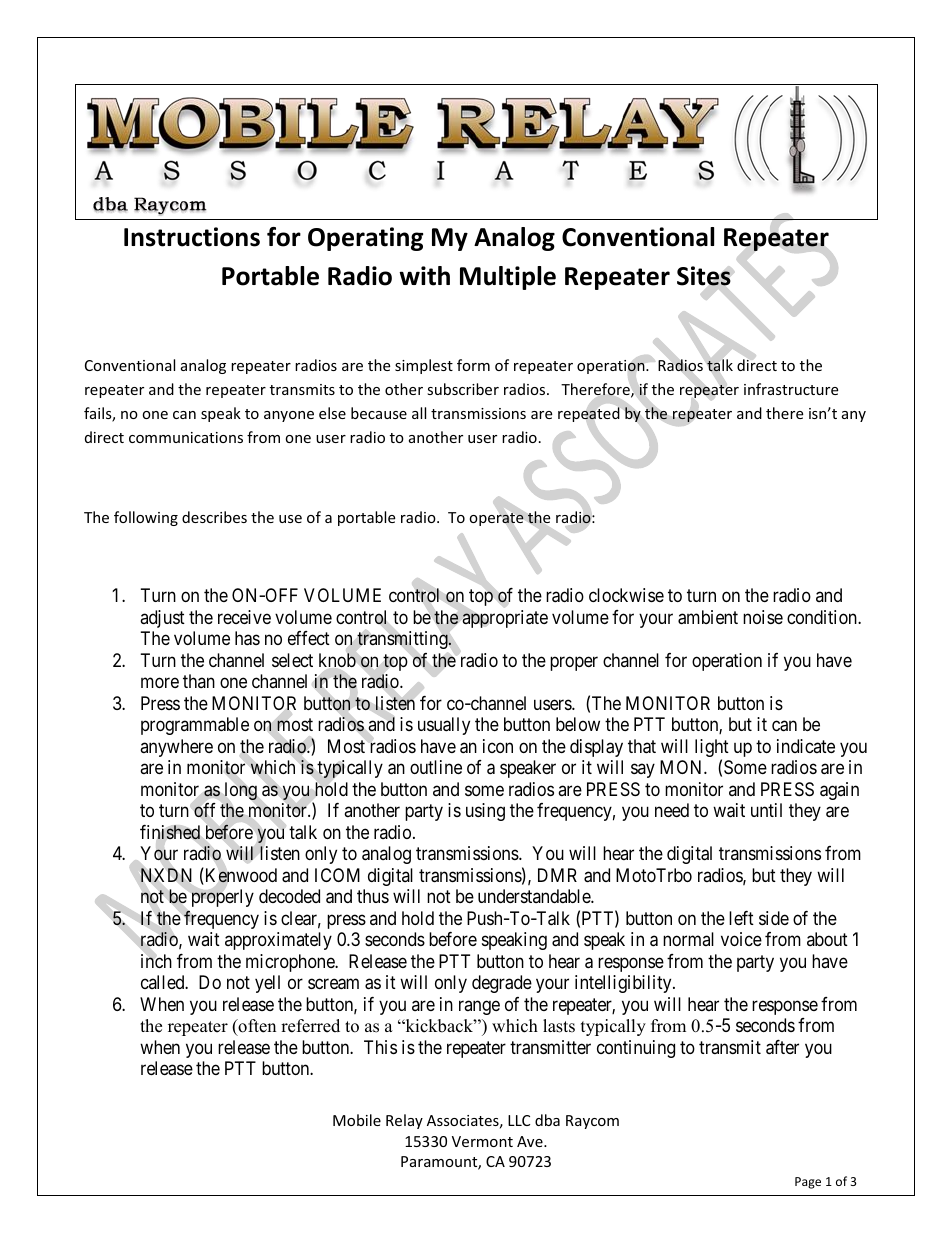 This screenshot has height=1233, width=952. What do you see at coordinates (496, 519) in the screenshot?
I see `operate` at bounding box center [496, 519].
